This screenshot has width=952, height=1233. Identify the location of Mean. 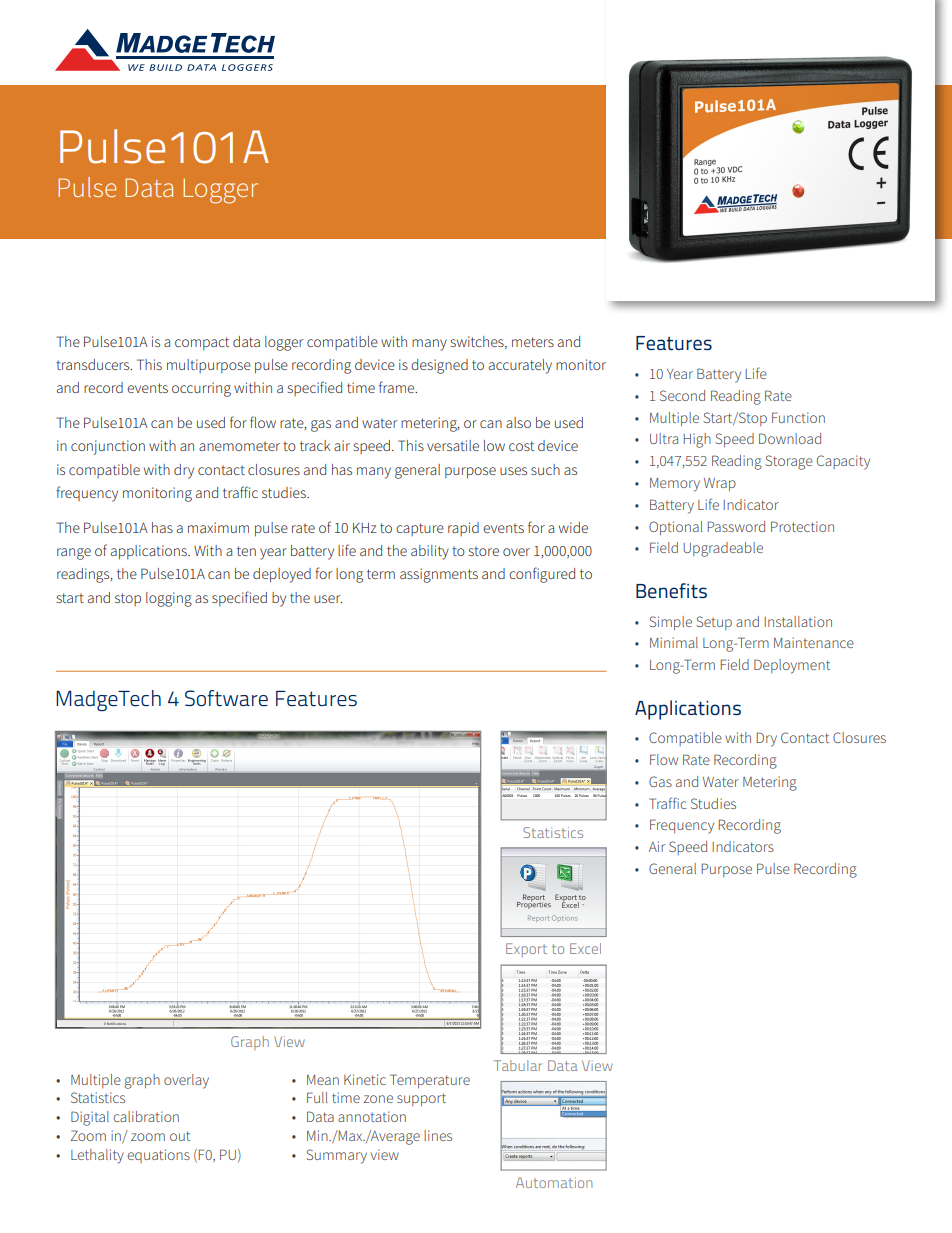
(323, 1080).
